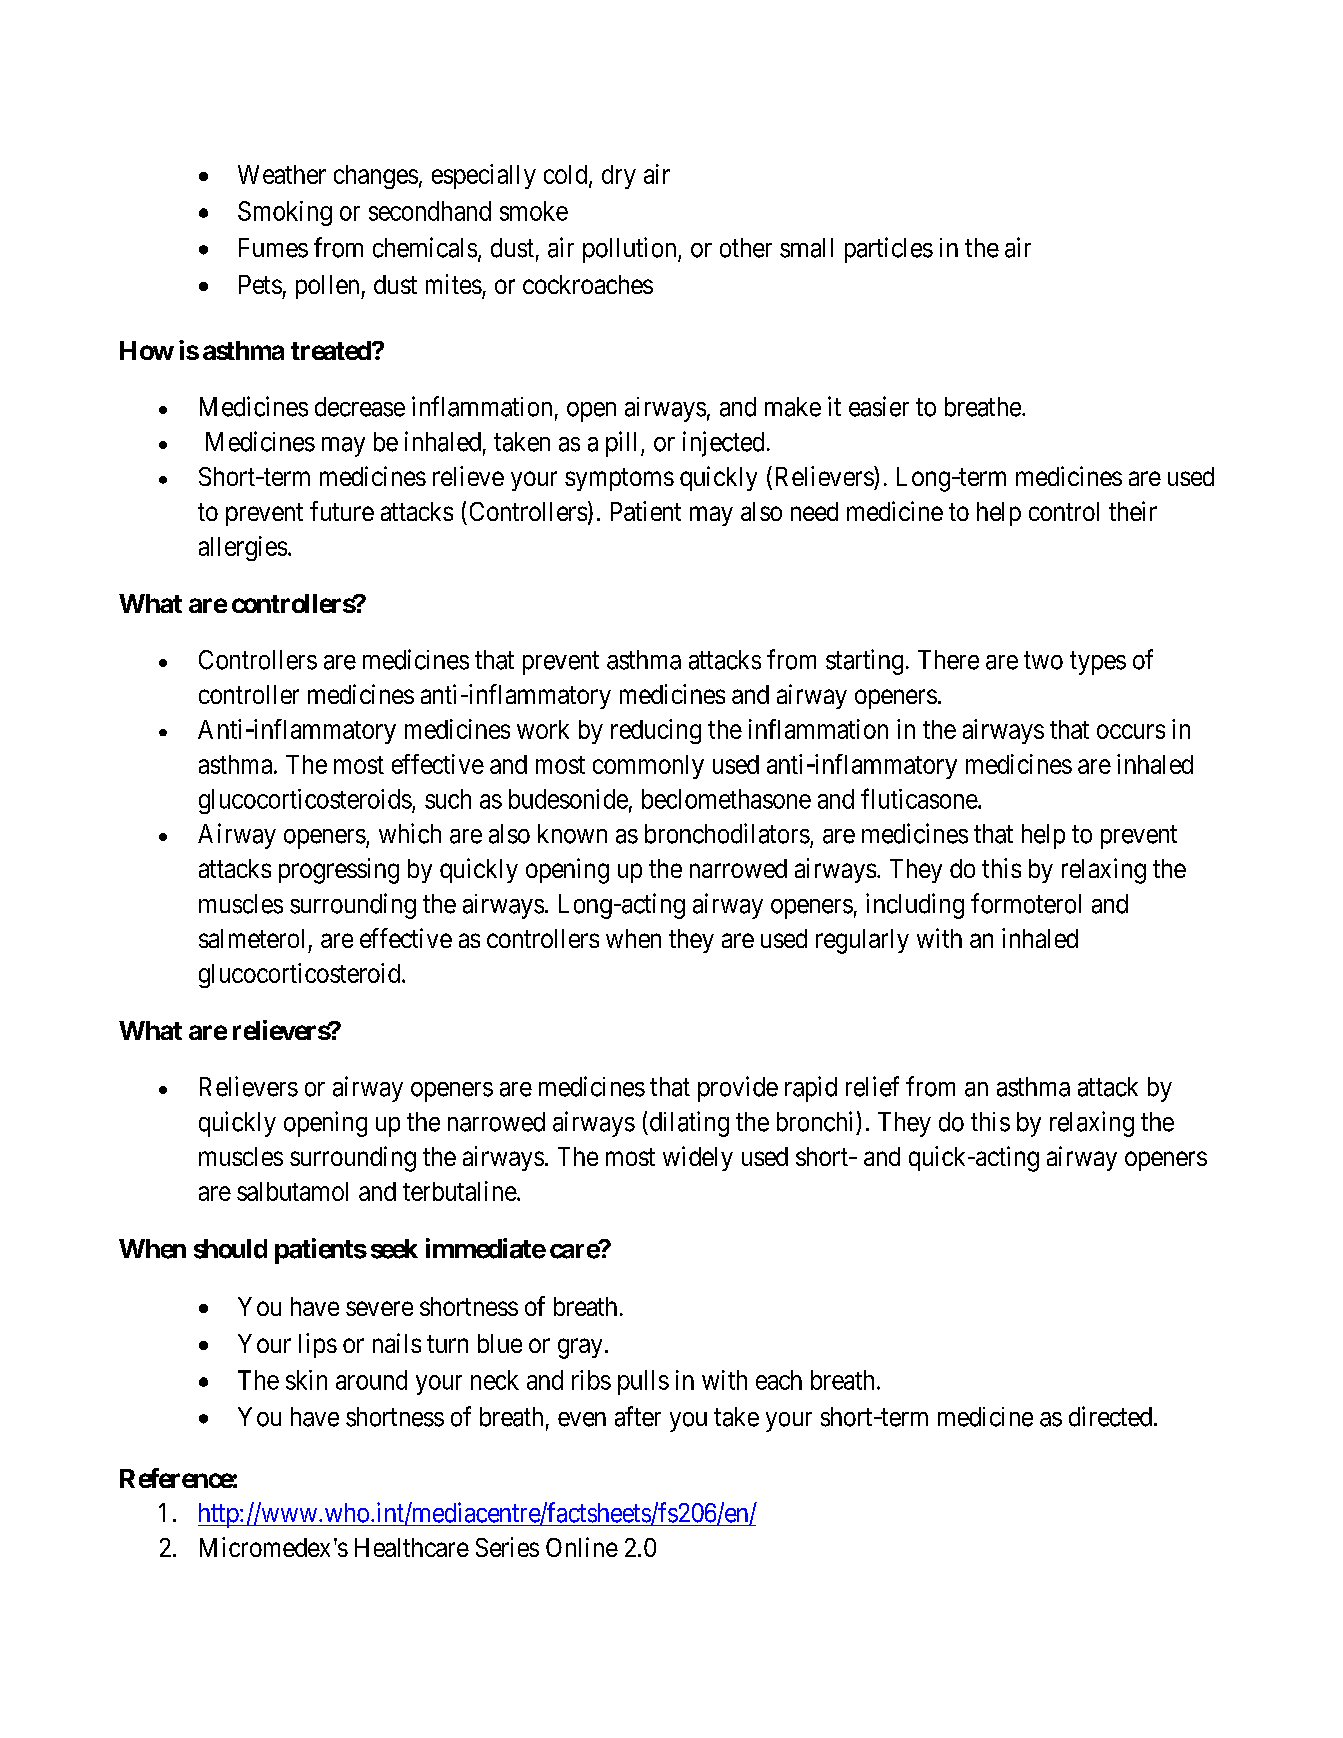 The image size is (1343, 1738). What do you see at coordinates (448, 799) in the page?
I see `such` at bounding box center [448, 799].
